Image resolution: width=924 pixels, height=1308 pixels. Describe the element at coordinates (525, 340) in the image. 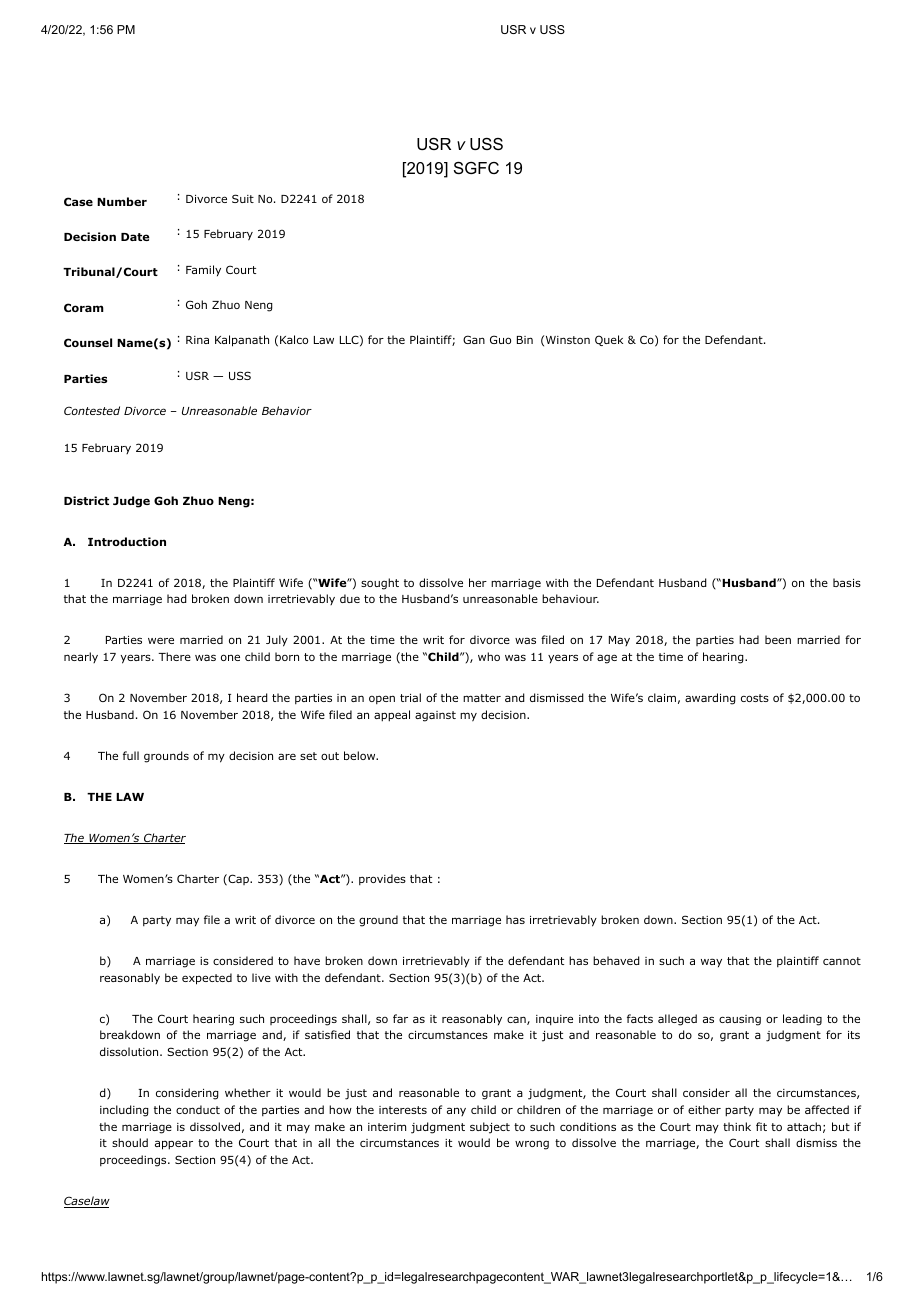

I see `Bin` at that location.
